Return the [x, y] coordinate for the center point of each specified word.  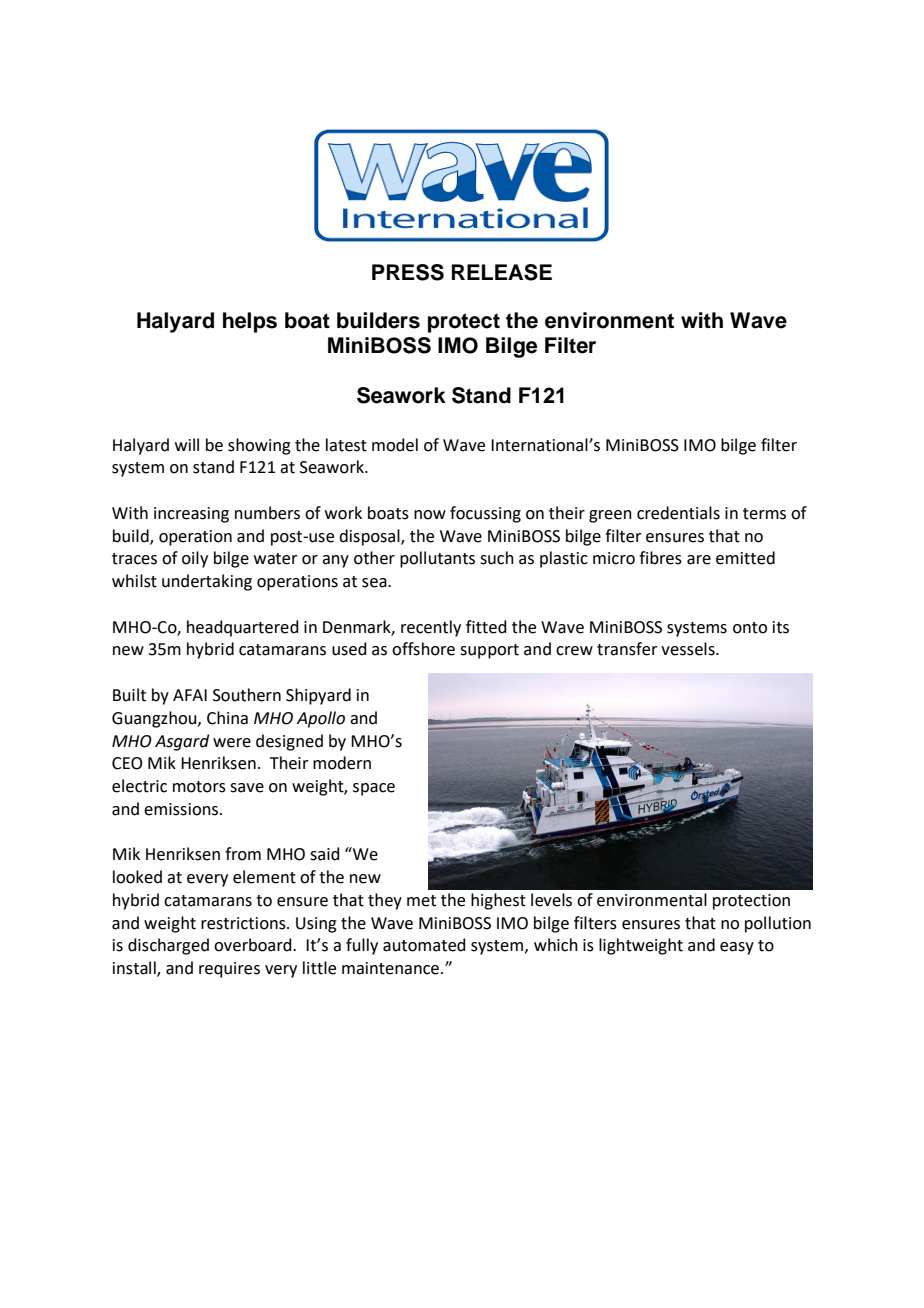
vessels [689, 649]
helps [250, 322]
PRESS [408, 272]
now [430, 515]
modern [342, 763]
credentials [678, 513]
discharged [168, 946]
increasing [191, 515]
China [227, 718]
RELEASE [502, 272]
